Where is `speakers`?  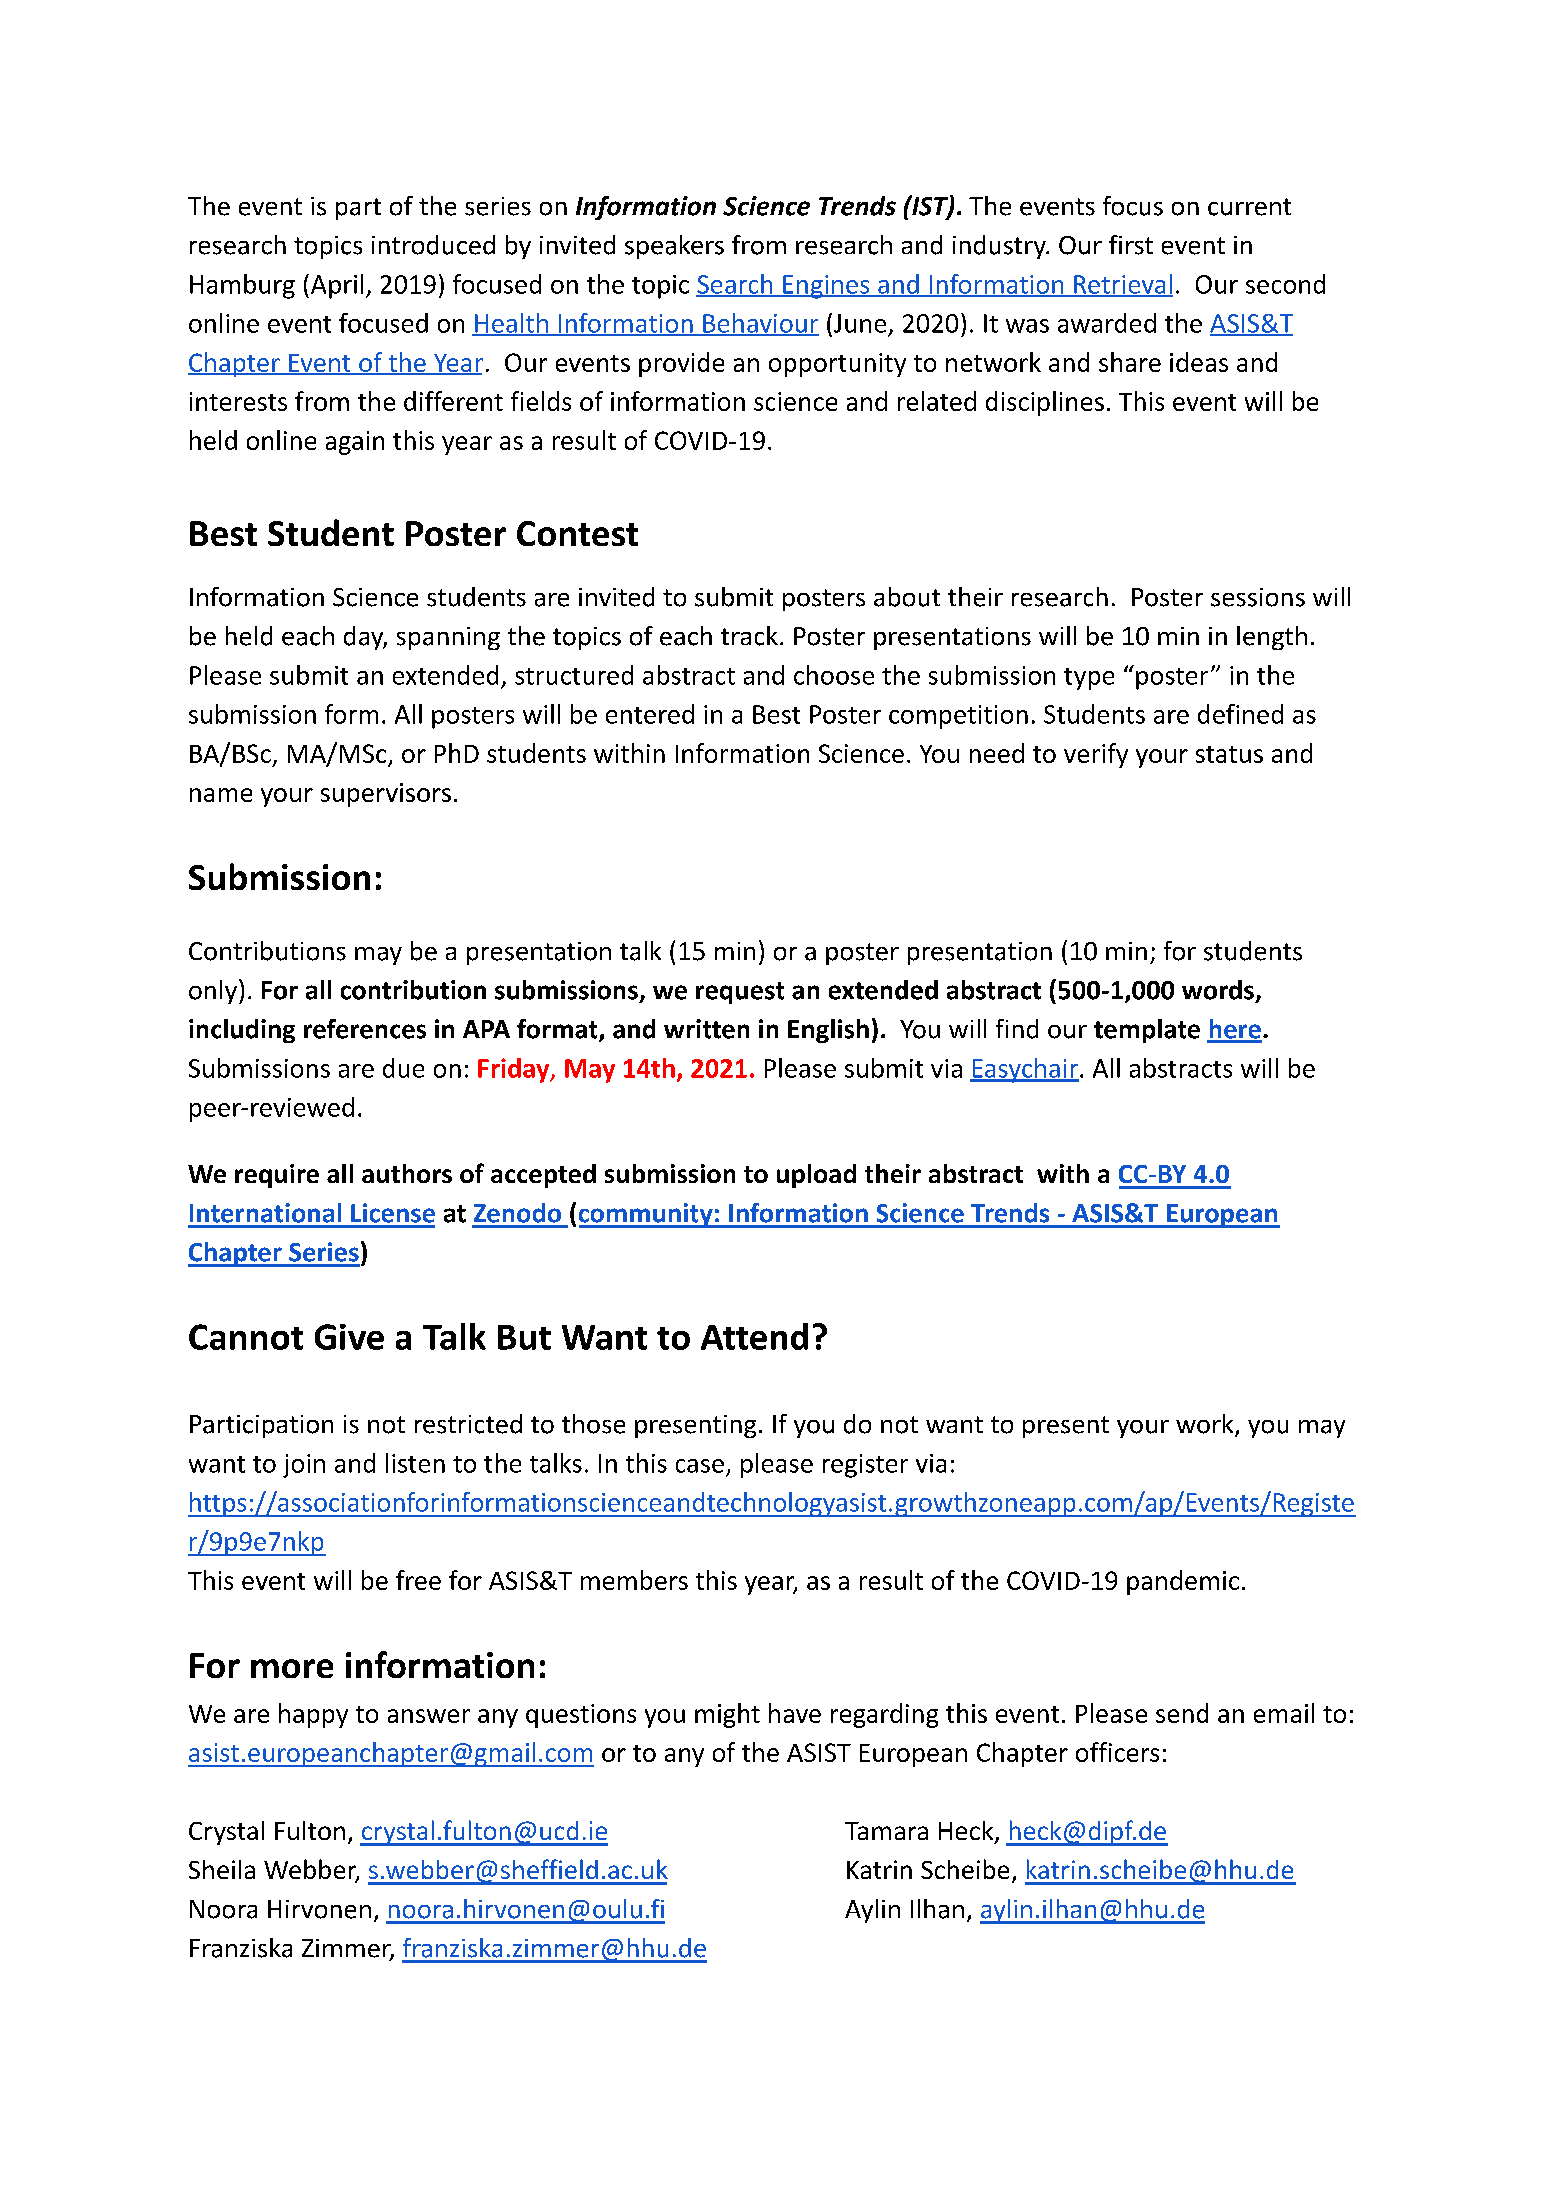
speakers is located at coordinates (674, 247).
